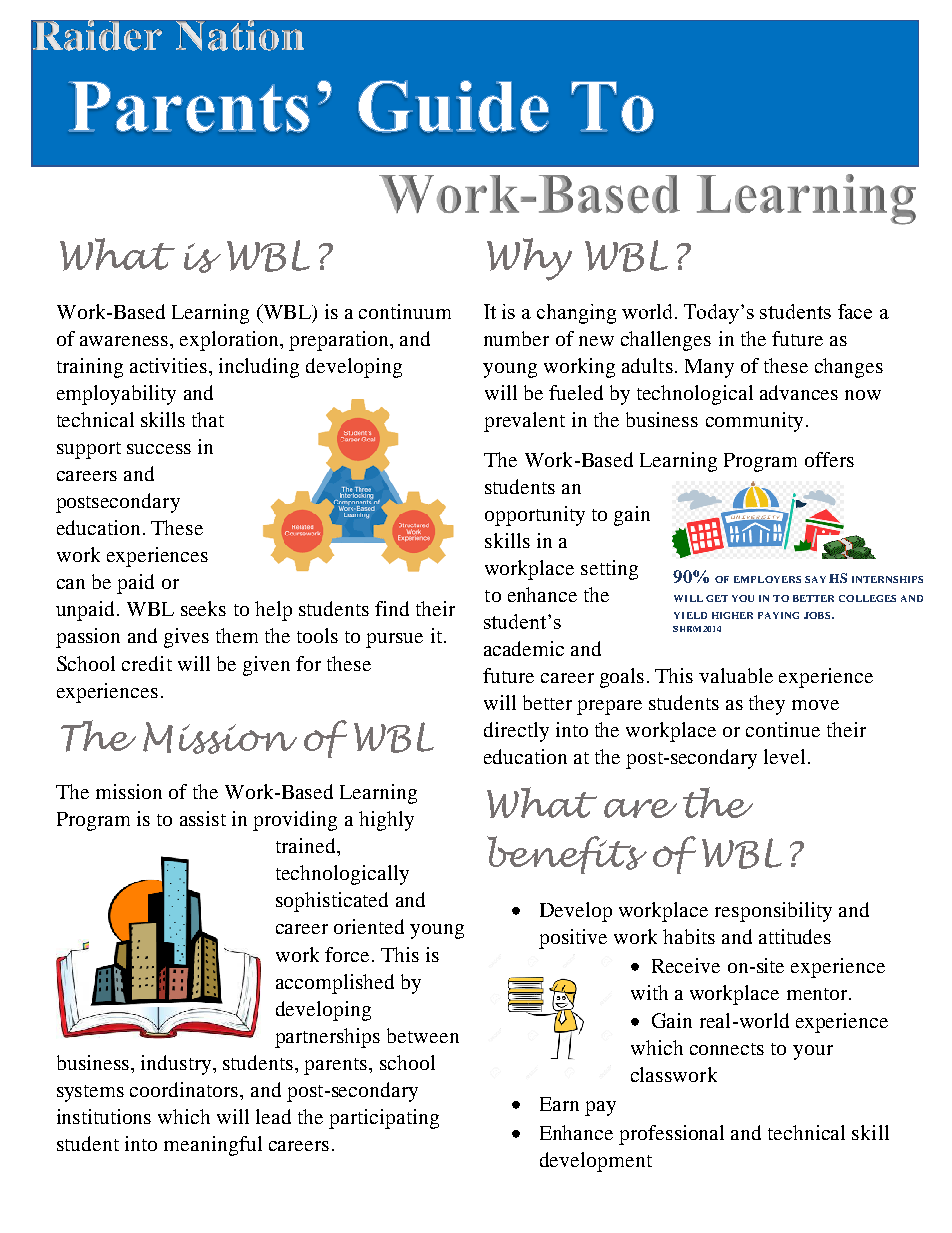 Image resolution: width=952 pixels, height=1233 pixels. I want to click on positive, so click(573, 939).
